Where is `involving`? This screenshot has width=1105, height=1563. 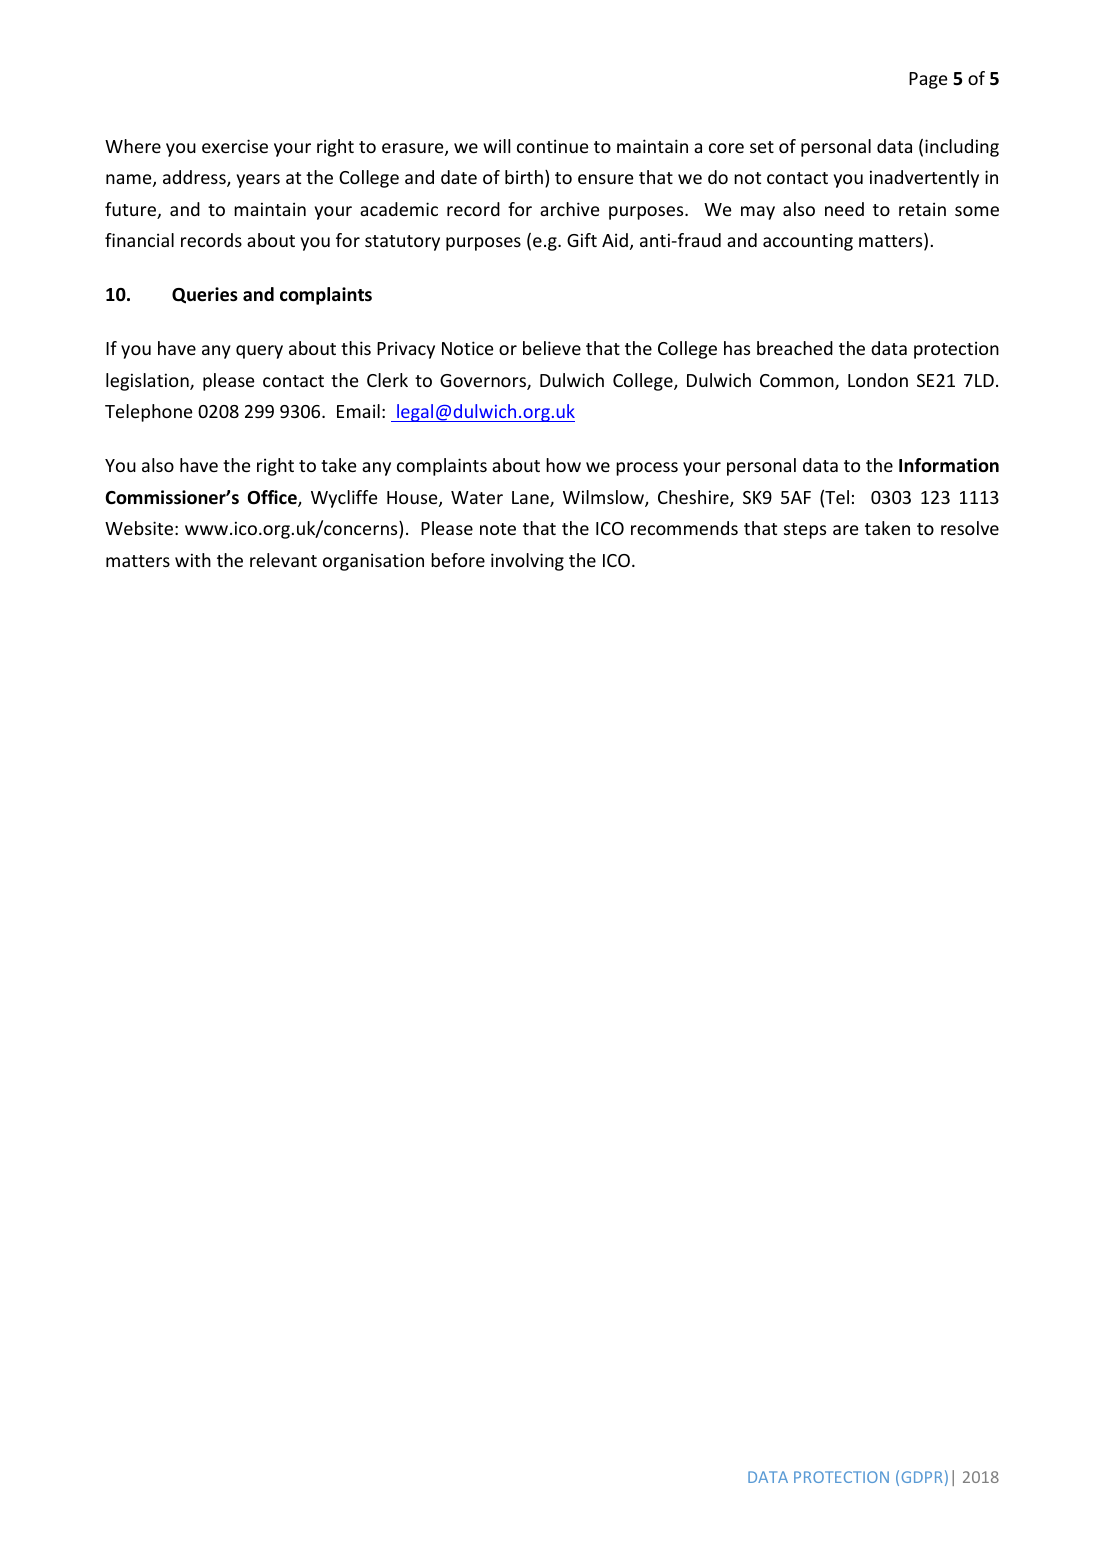
involving is located at coordinates (527, 562).
